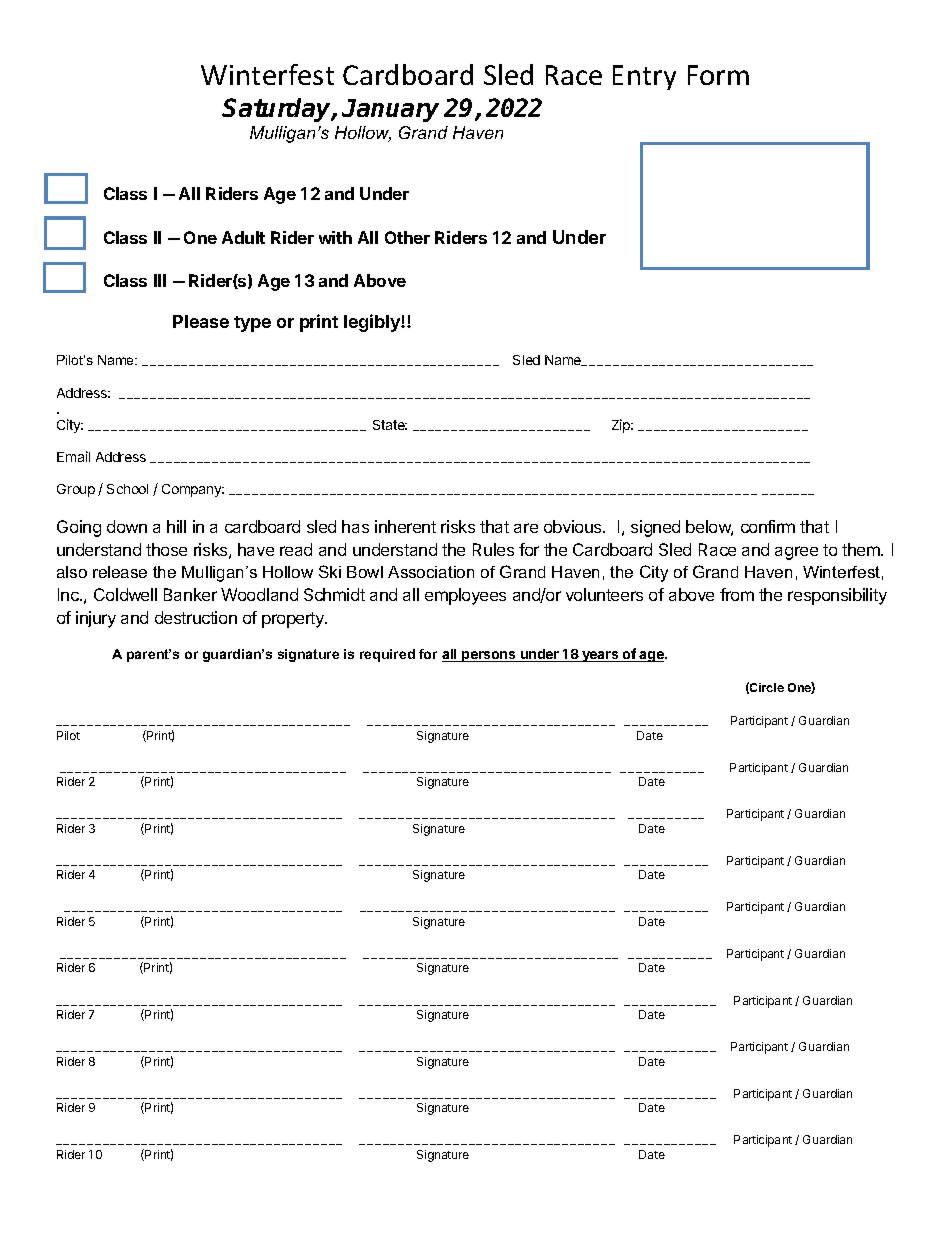 The height and width of the document is (1233, 952). I want to click on confirm, so click(768, 526).
